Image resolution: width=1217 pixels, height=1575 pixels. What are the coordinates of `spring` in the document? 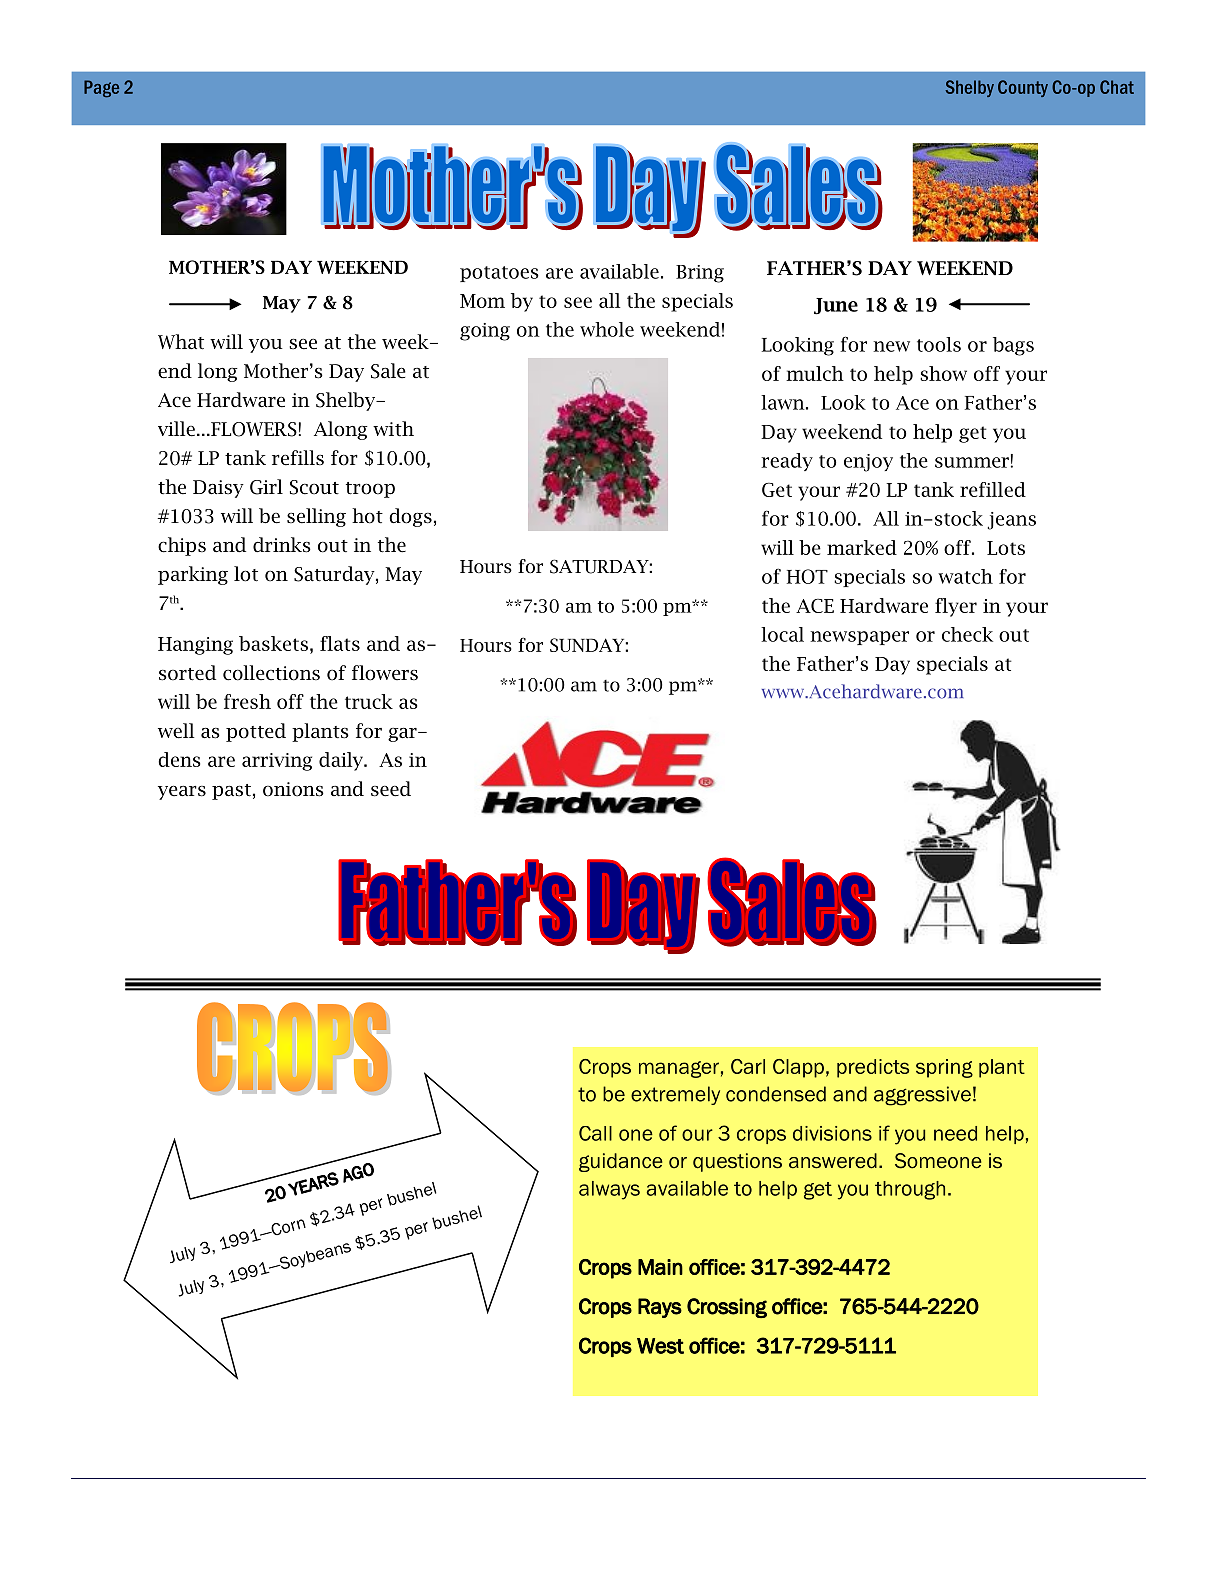 It's located at (944, 1068).
